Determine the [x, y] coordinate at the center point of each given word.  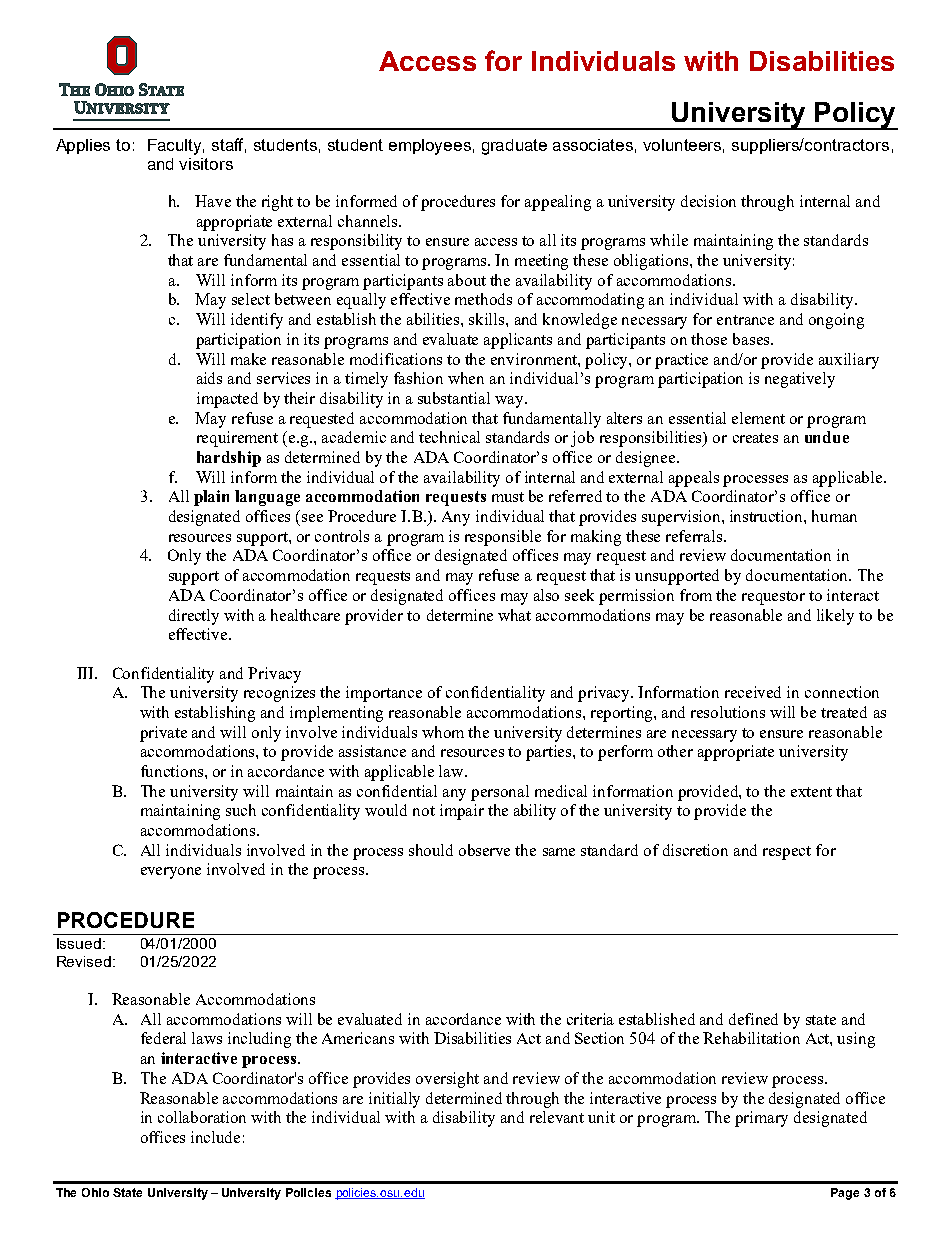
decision [708, 201]
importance [384, 694]
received [753, 692]
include [215, 1137]
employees [430, 147]
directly [194, 617]
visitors [206, 164]
